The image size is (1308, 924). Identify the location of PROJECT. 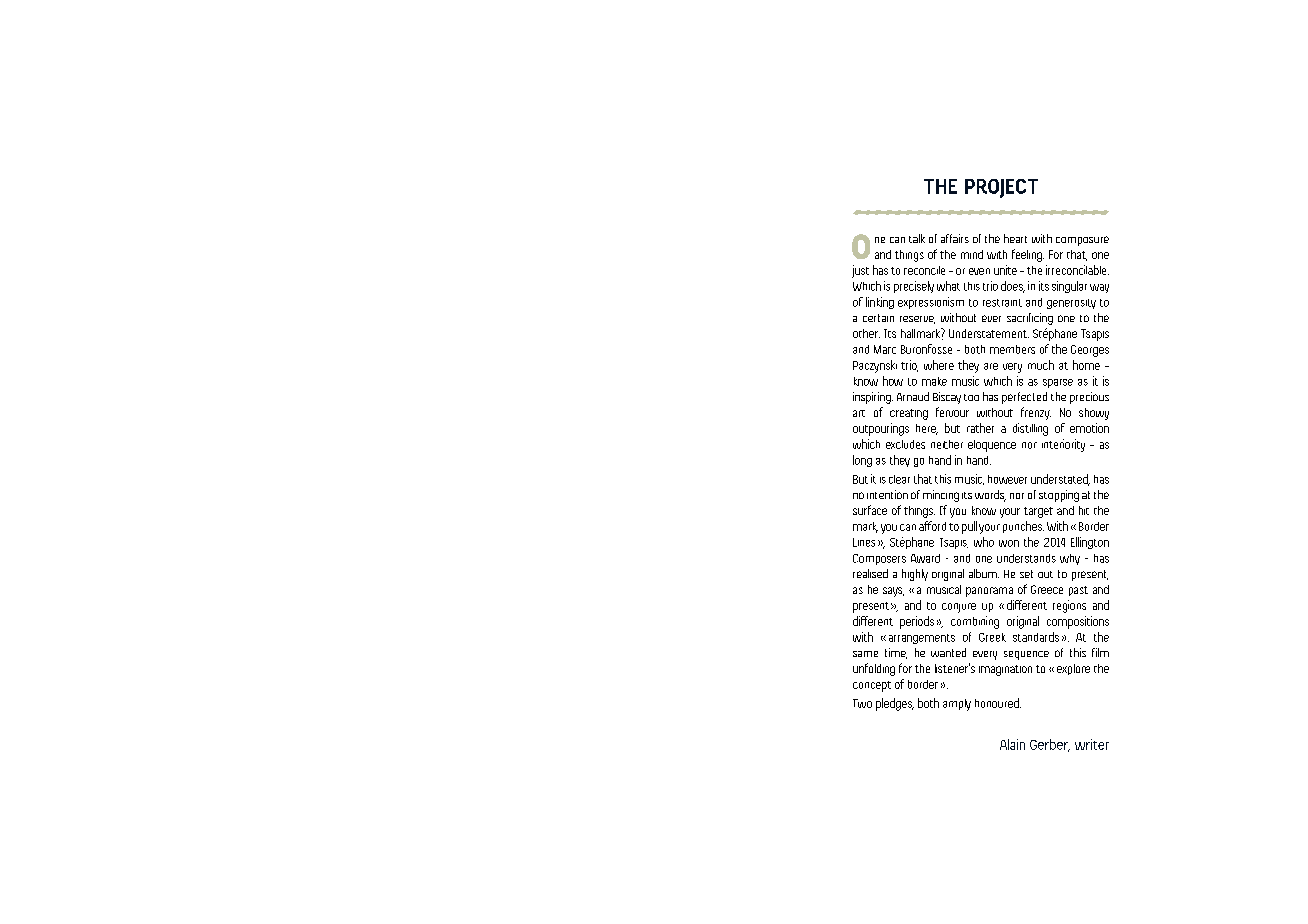
(1001, 188).
